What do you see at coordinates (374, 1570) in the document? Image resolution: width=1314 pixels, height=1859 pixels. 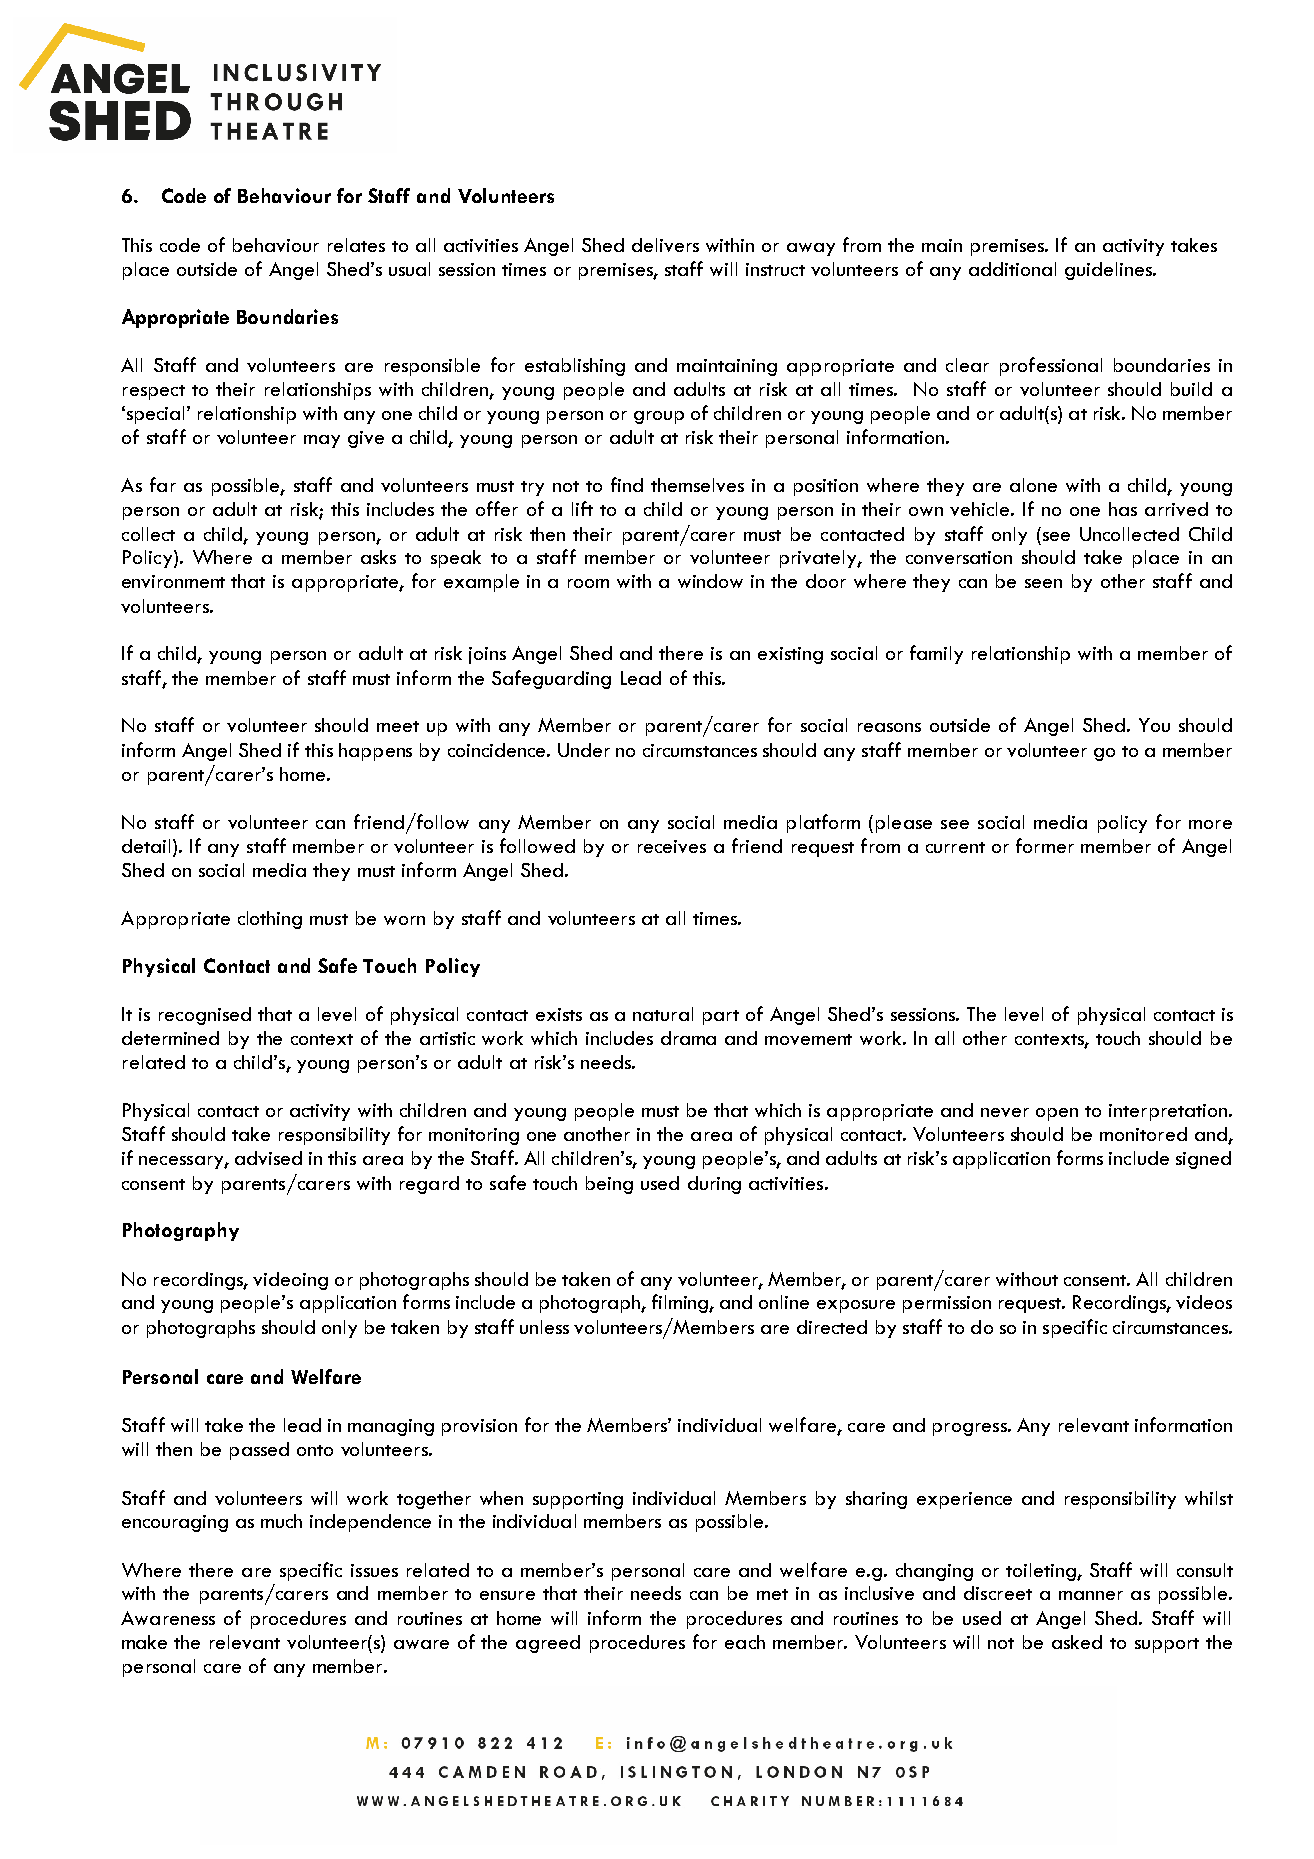 I see `issues` at bounding box center [374, 1570].
